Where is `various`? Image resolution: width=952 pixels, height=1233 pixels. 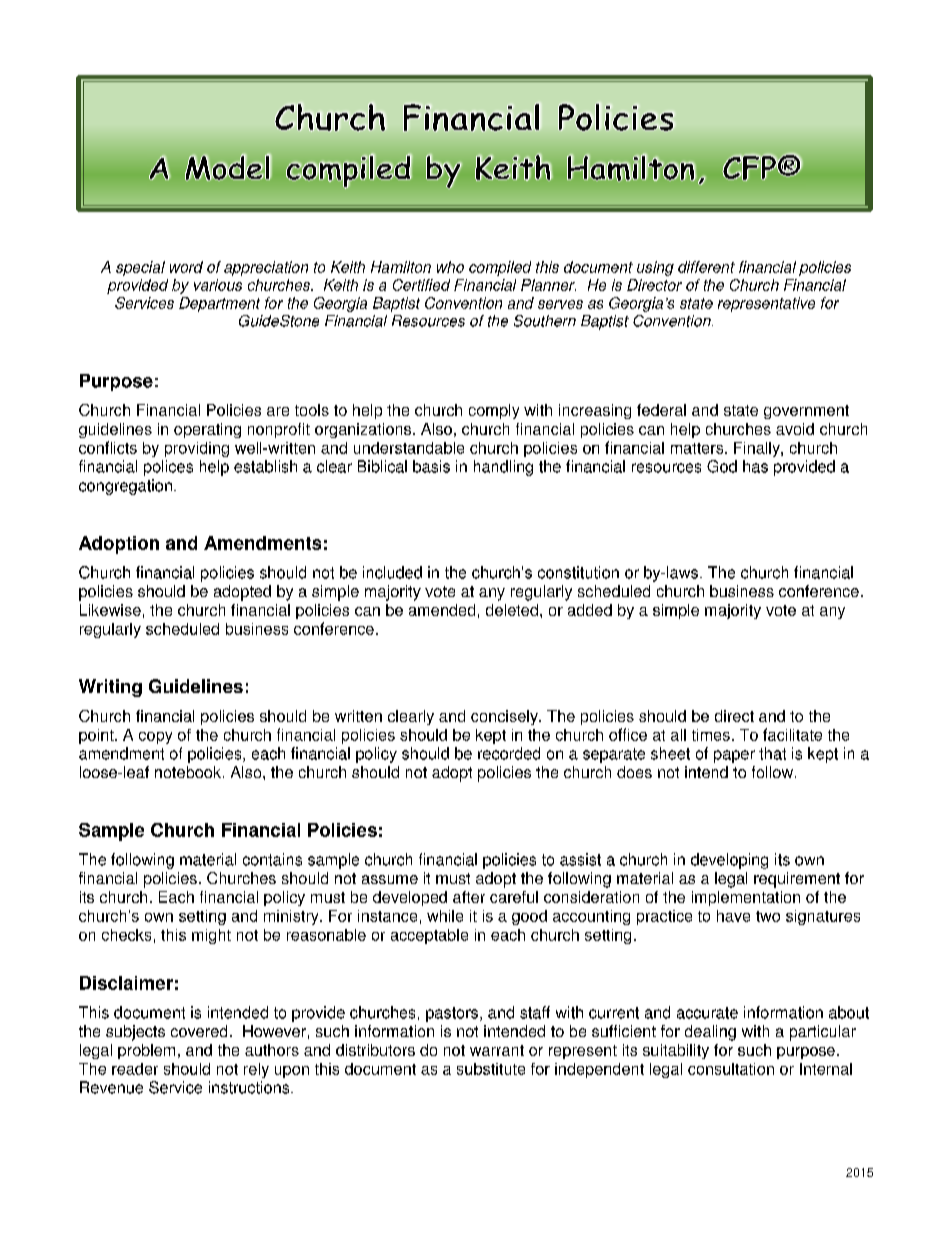
various is located at coordinates (218, 285).
